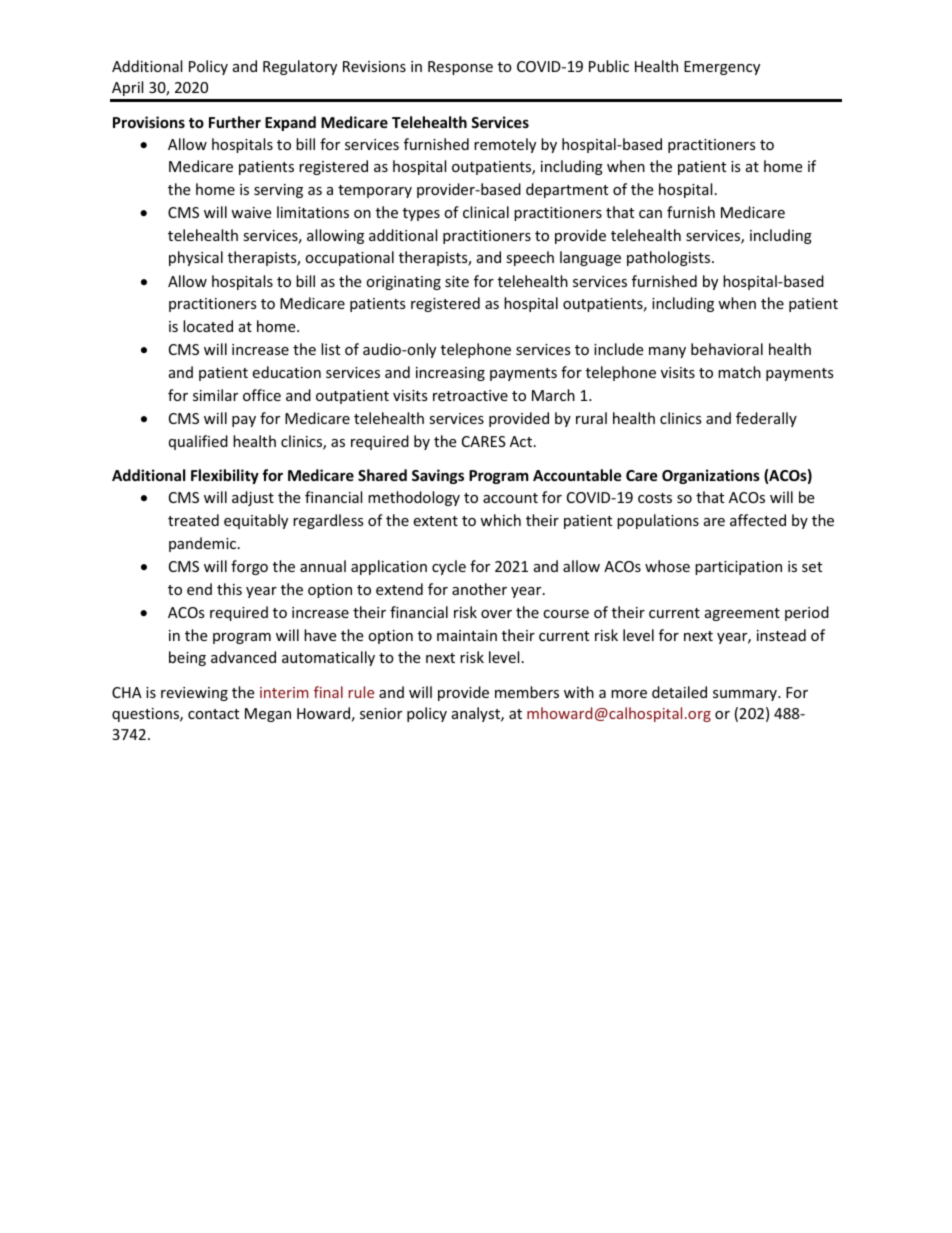 The height and width of the page is (1233, 952). I want to click on can, so click(650, 214).
